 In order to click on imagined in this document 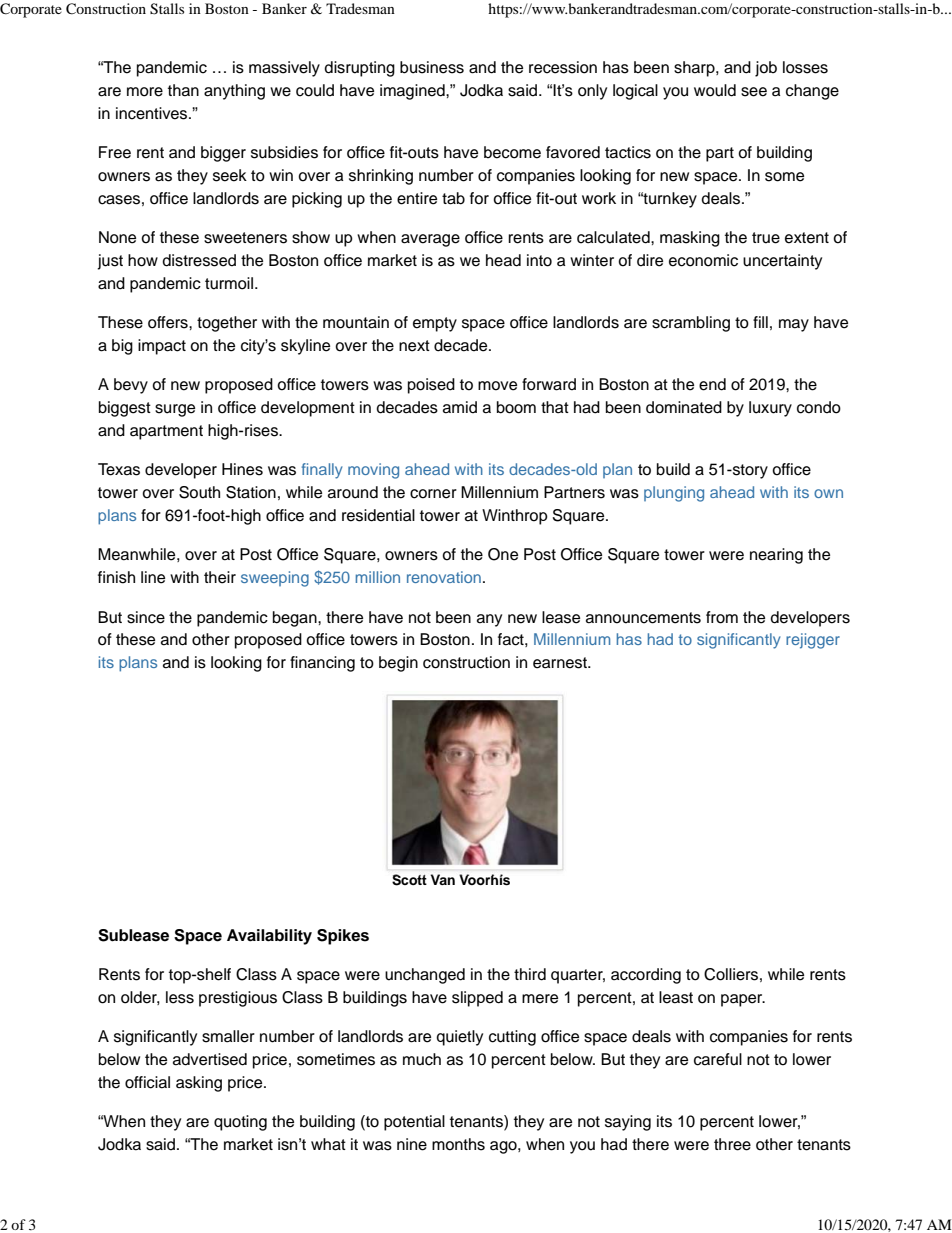, I will do `click(413, 92)`.
